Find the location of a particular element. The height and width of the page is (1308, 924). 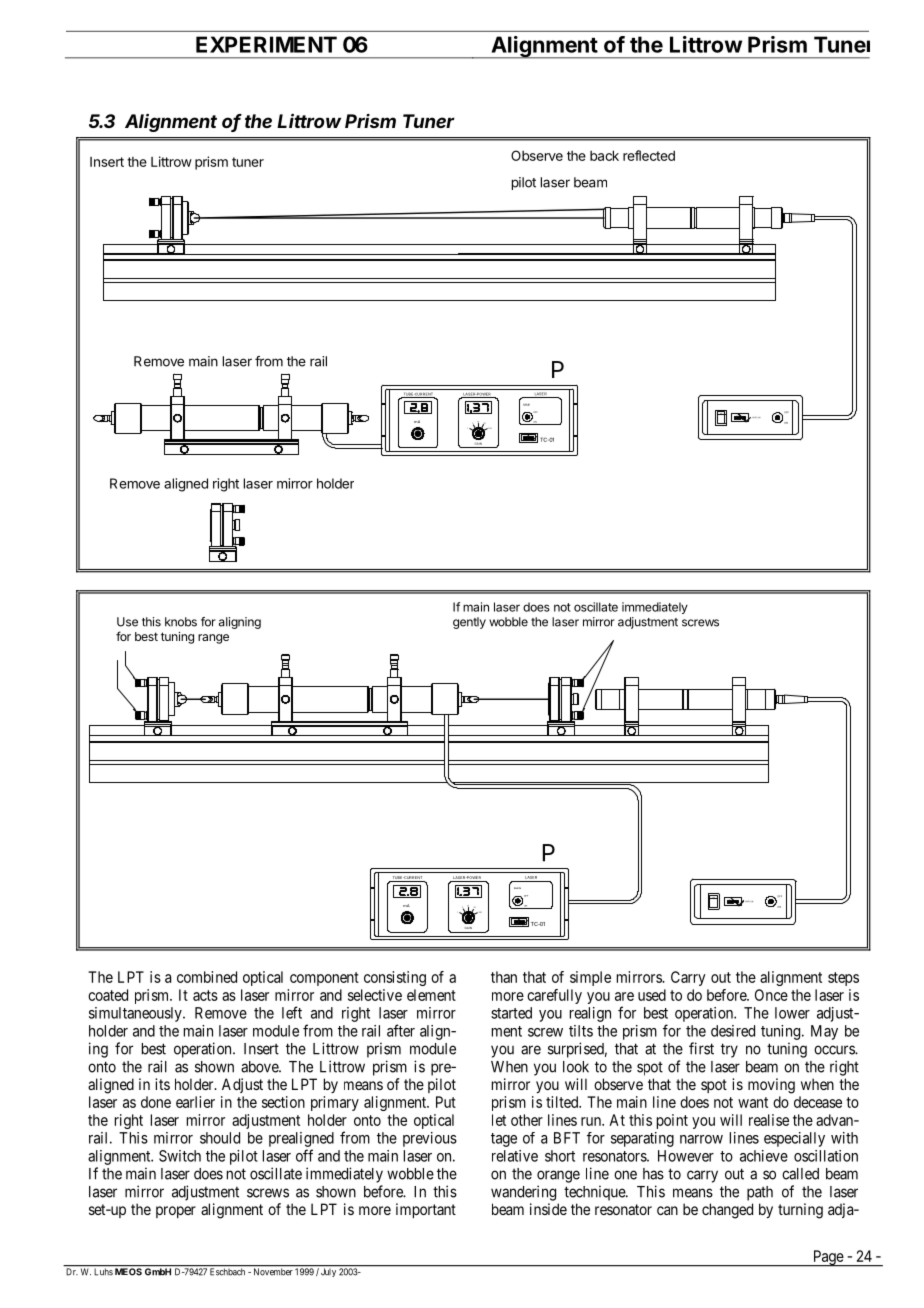

steps is located at coordinates (843, 979).
